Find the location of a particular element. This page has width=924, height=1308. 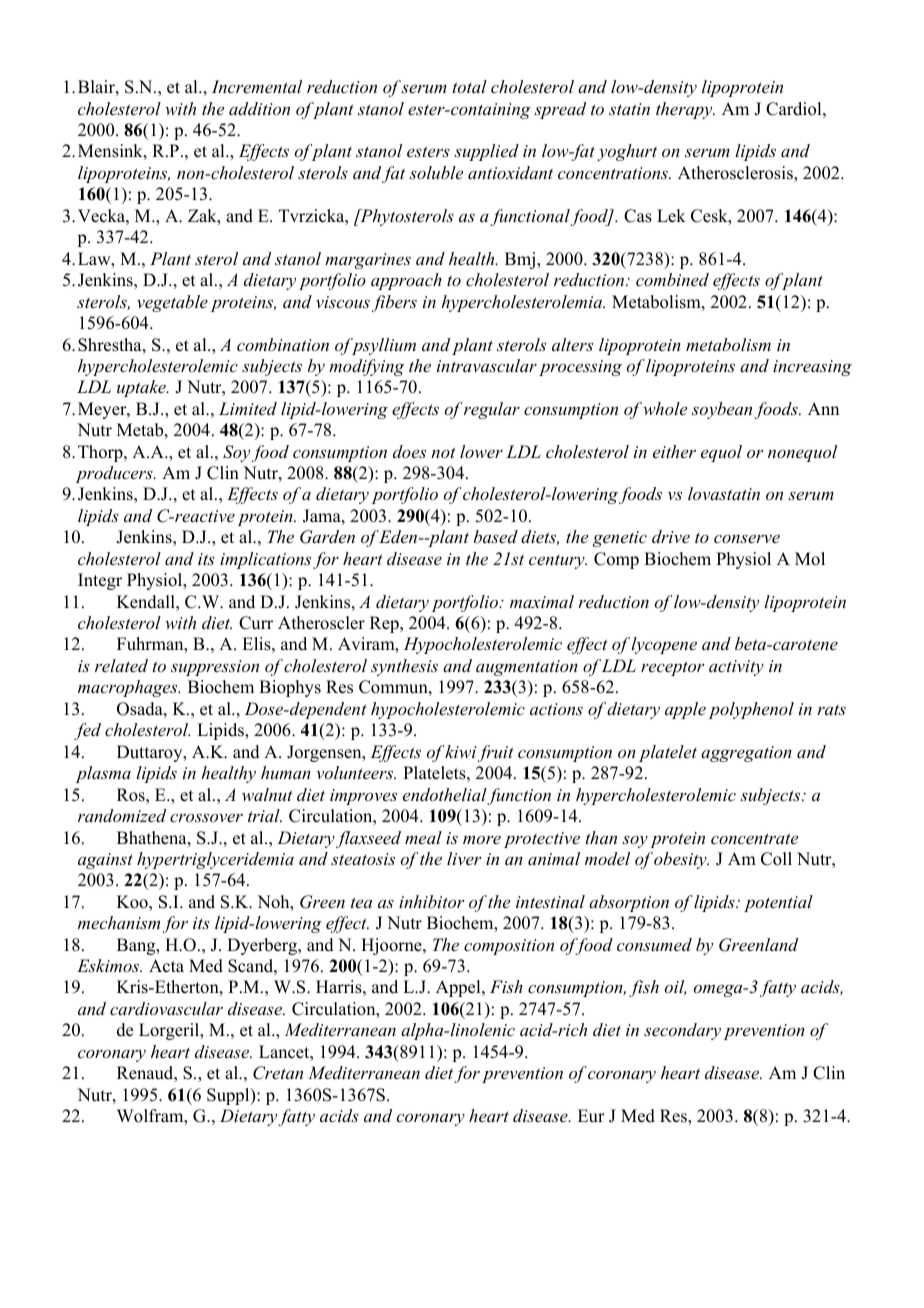

Cretan is located at coordinates (278, 1073).
